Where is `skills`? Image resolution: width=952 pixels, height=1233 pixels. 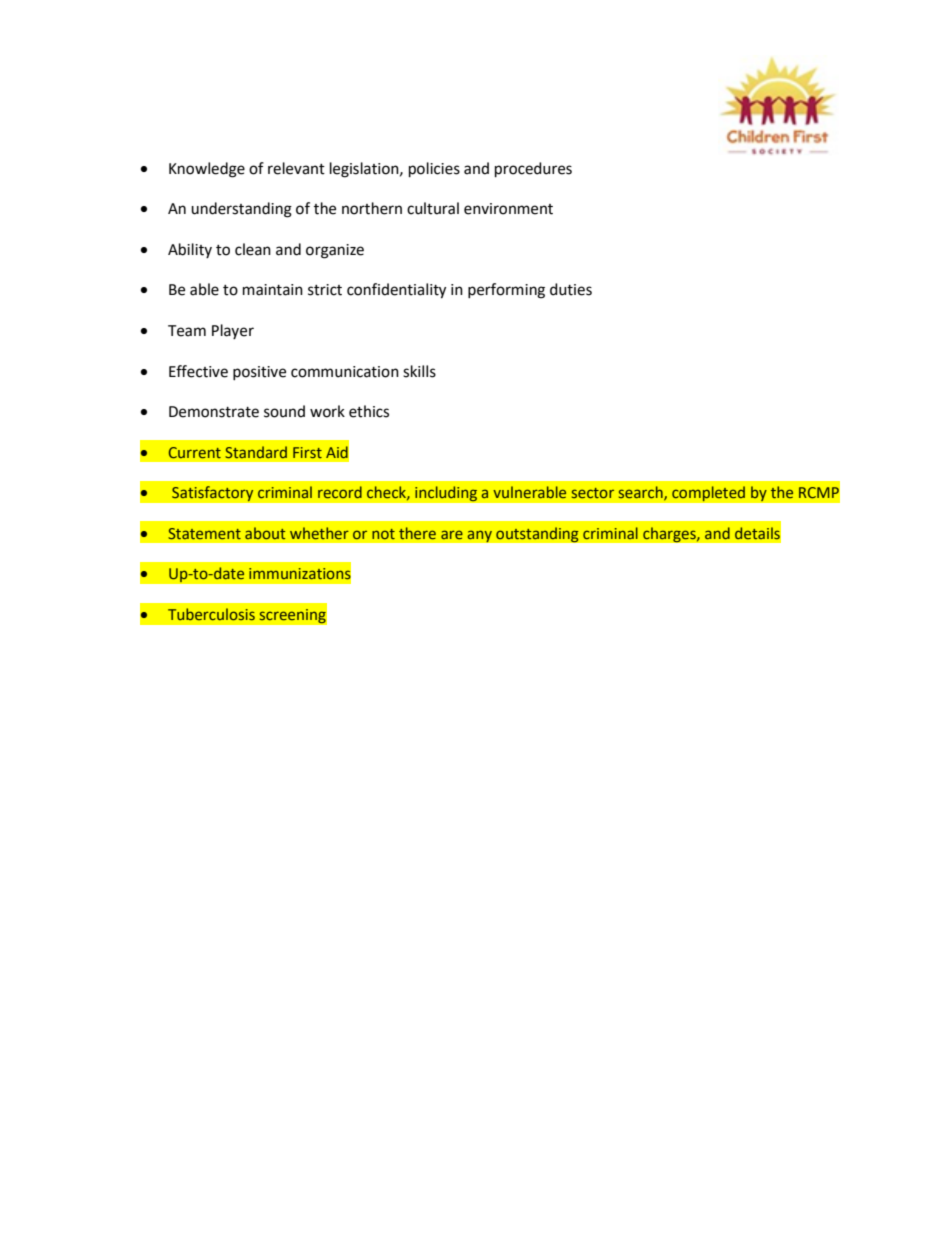 skills is located at coordinates (419, 371).
